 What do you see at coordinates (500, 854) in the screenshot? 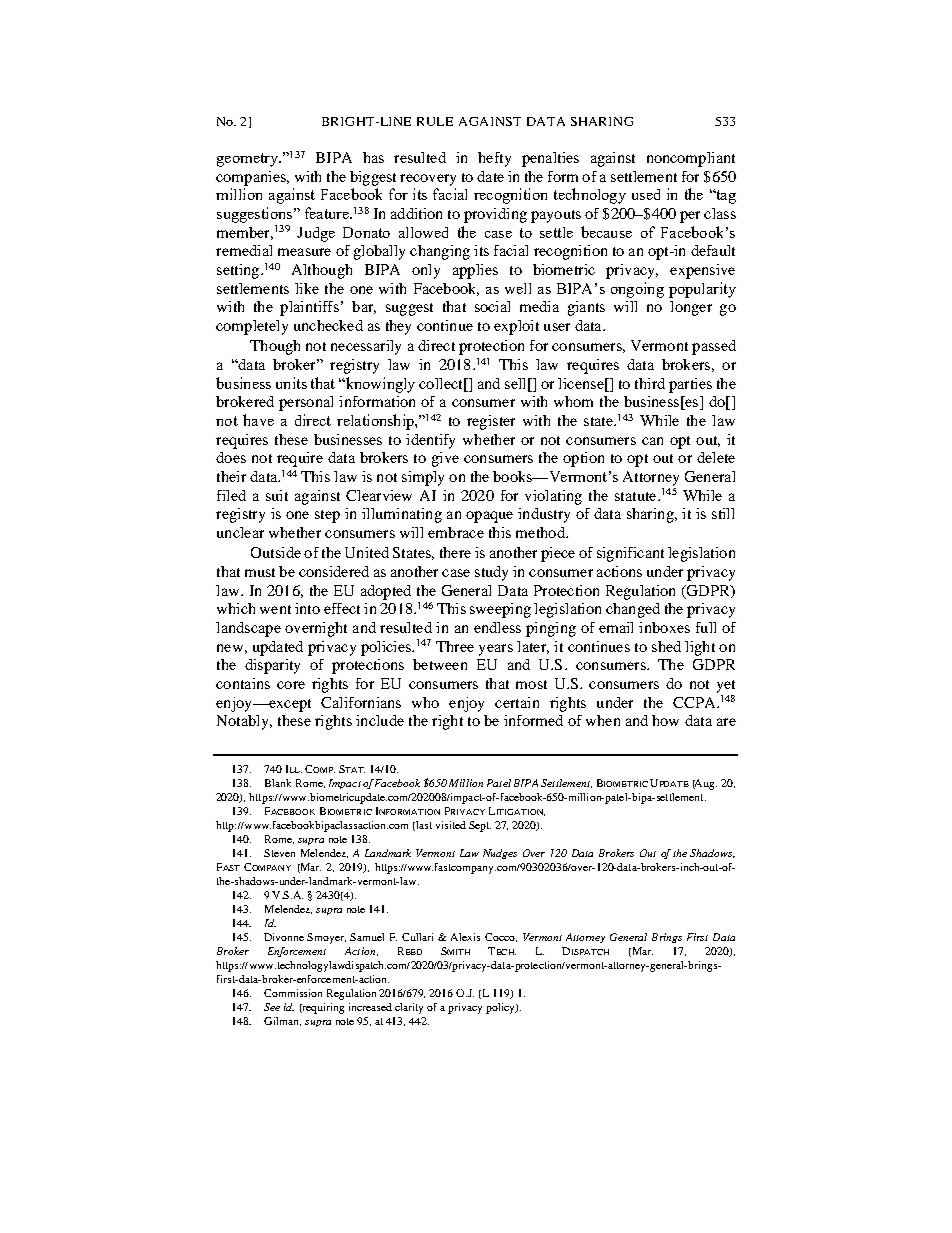
I see `Nudges` at bounding box center [500, 854].
